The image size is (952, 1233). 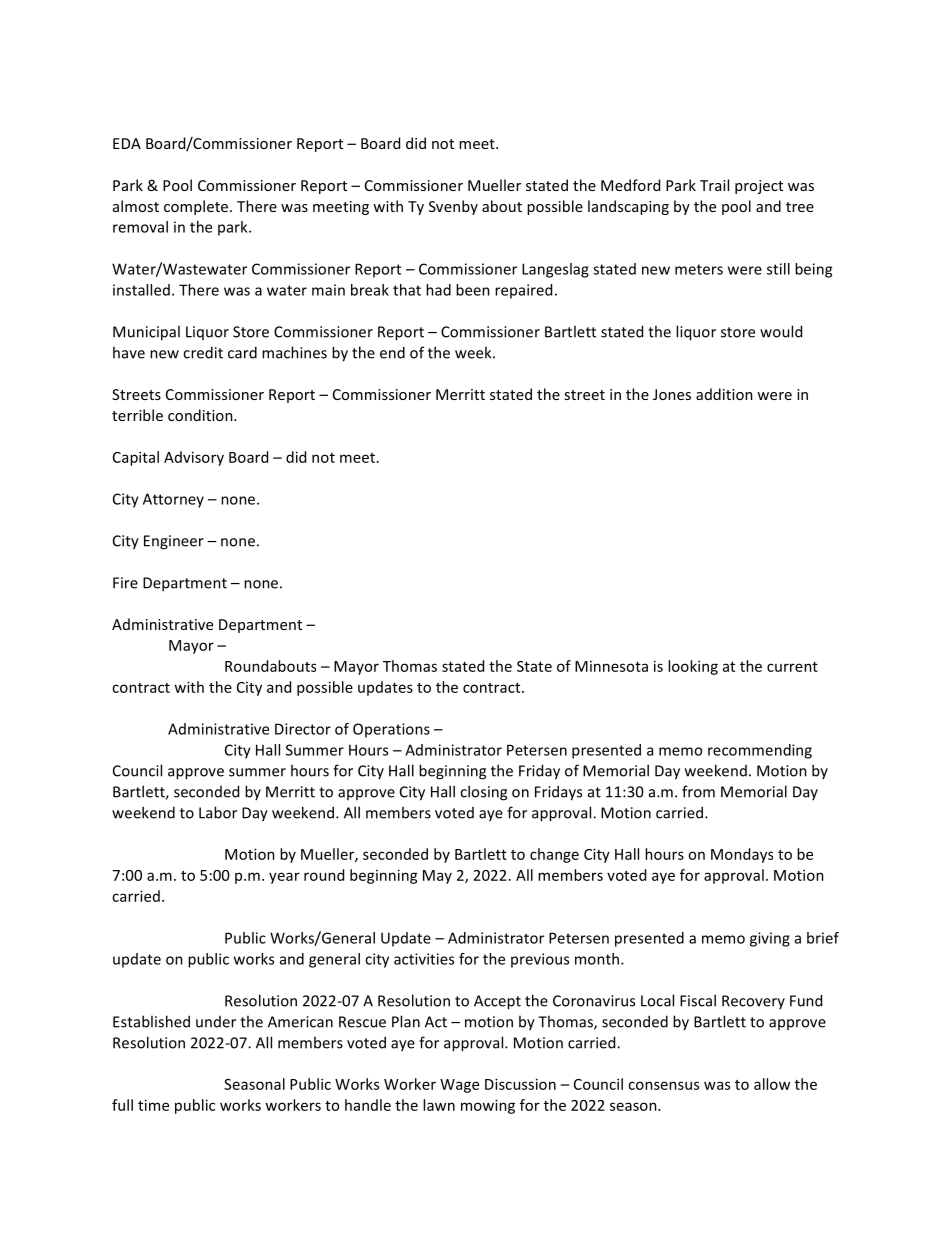 What do you see at coordinates (759, 187) in the screenshot?
I see `project` at bounding box center [759, 187].
